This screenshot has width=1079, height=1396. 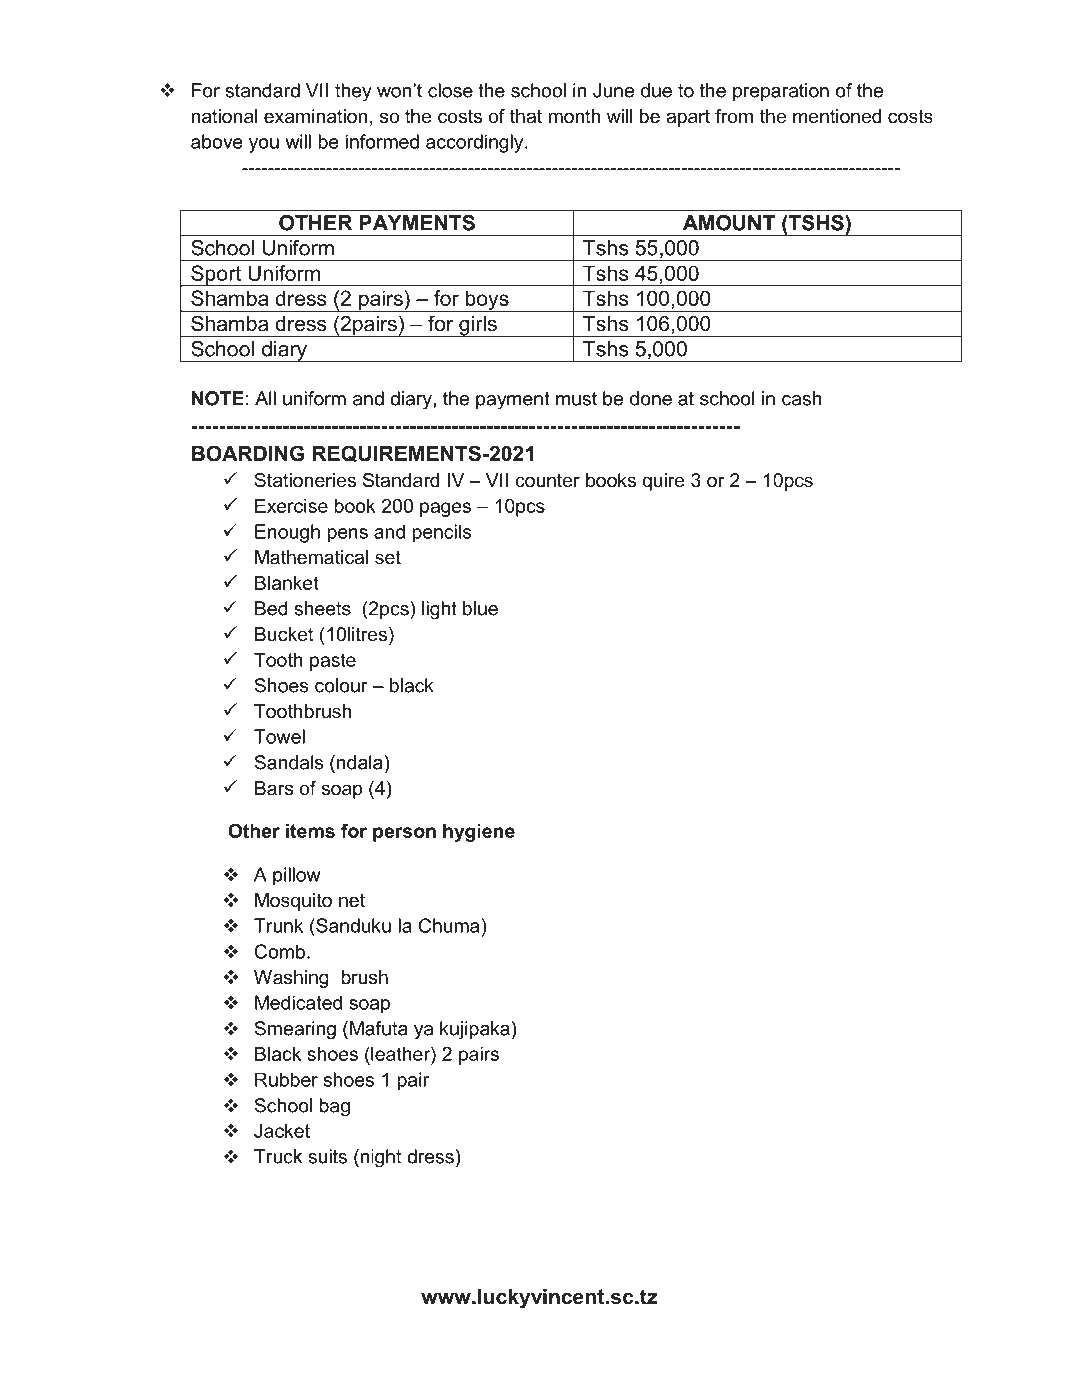 I want to click on that, so click(x=526, y=116).
